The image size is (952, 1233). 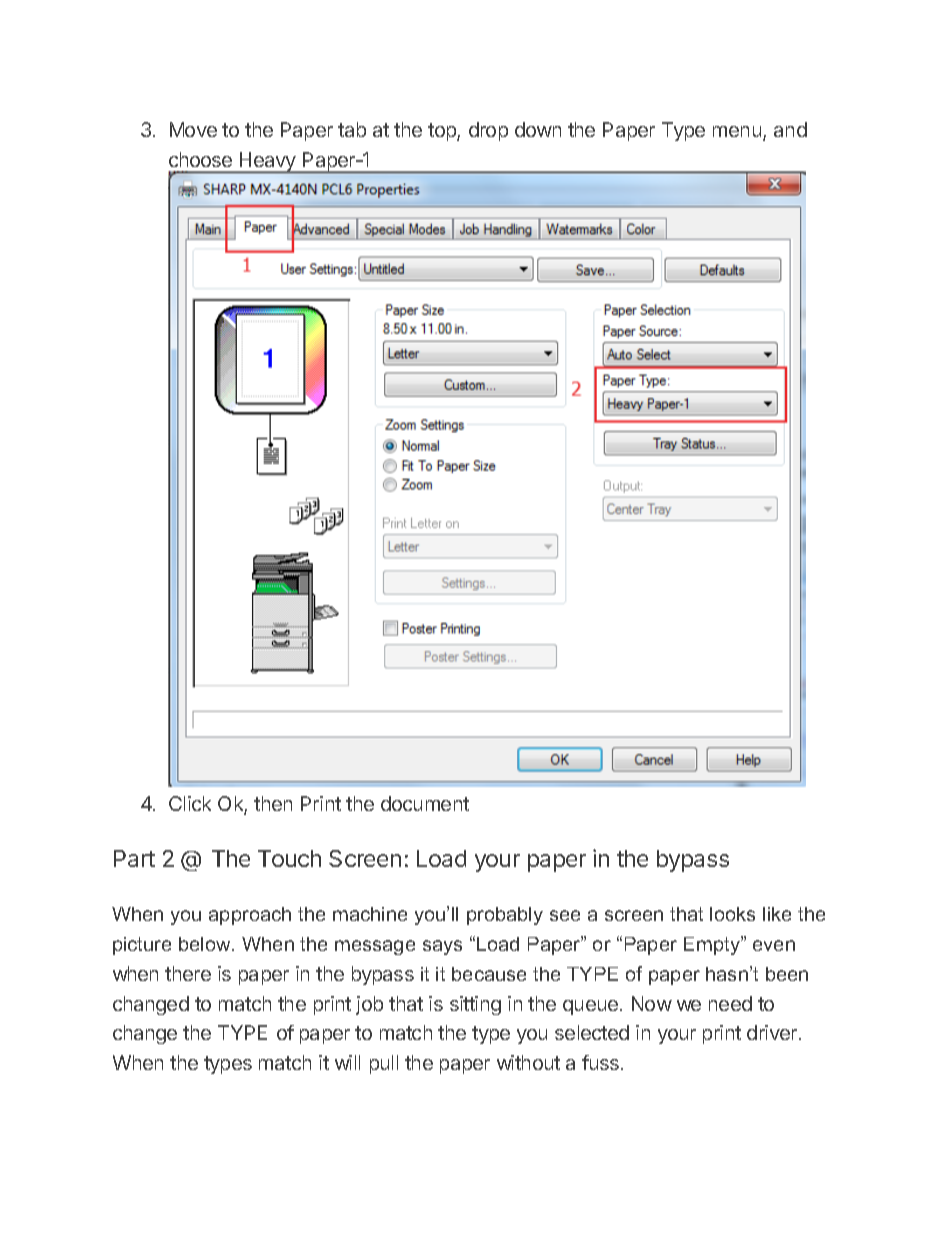 I want to click on and, so click(x=790, y=129).
